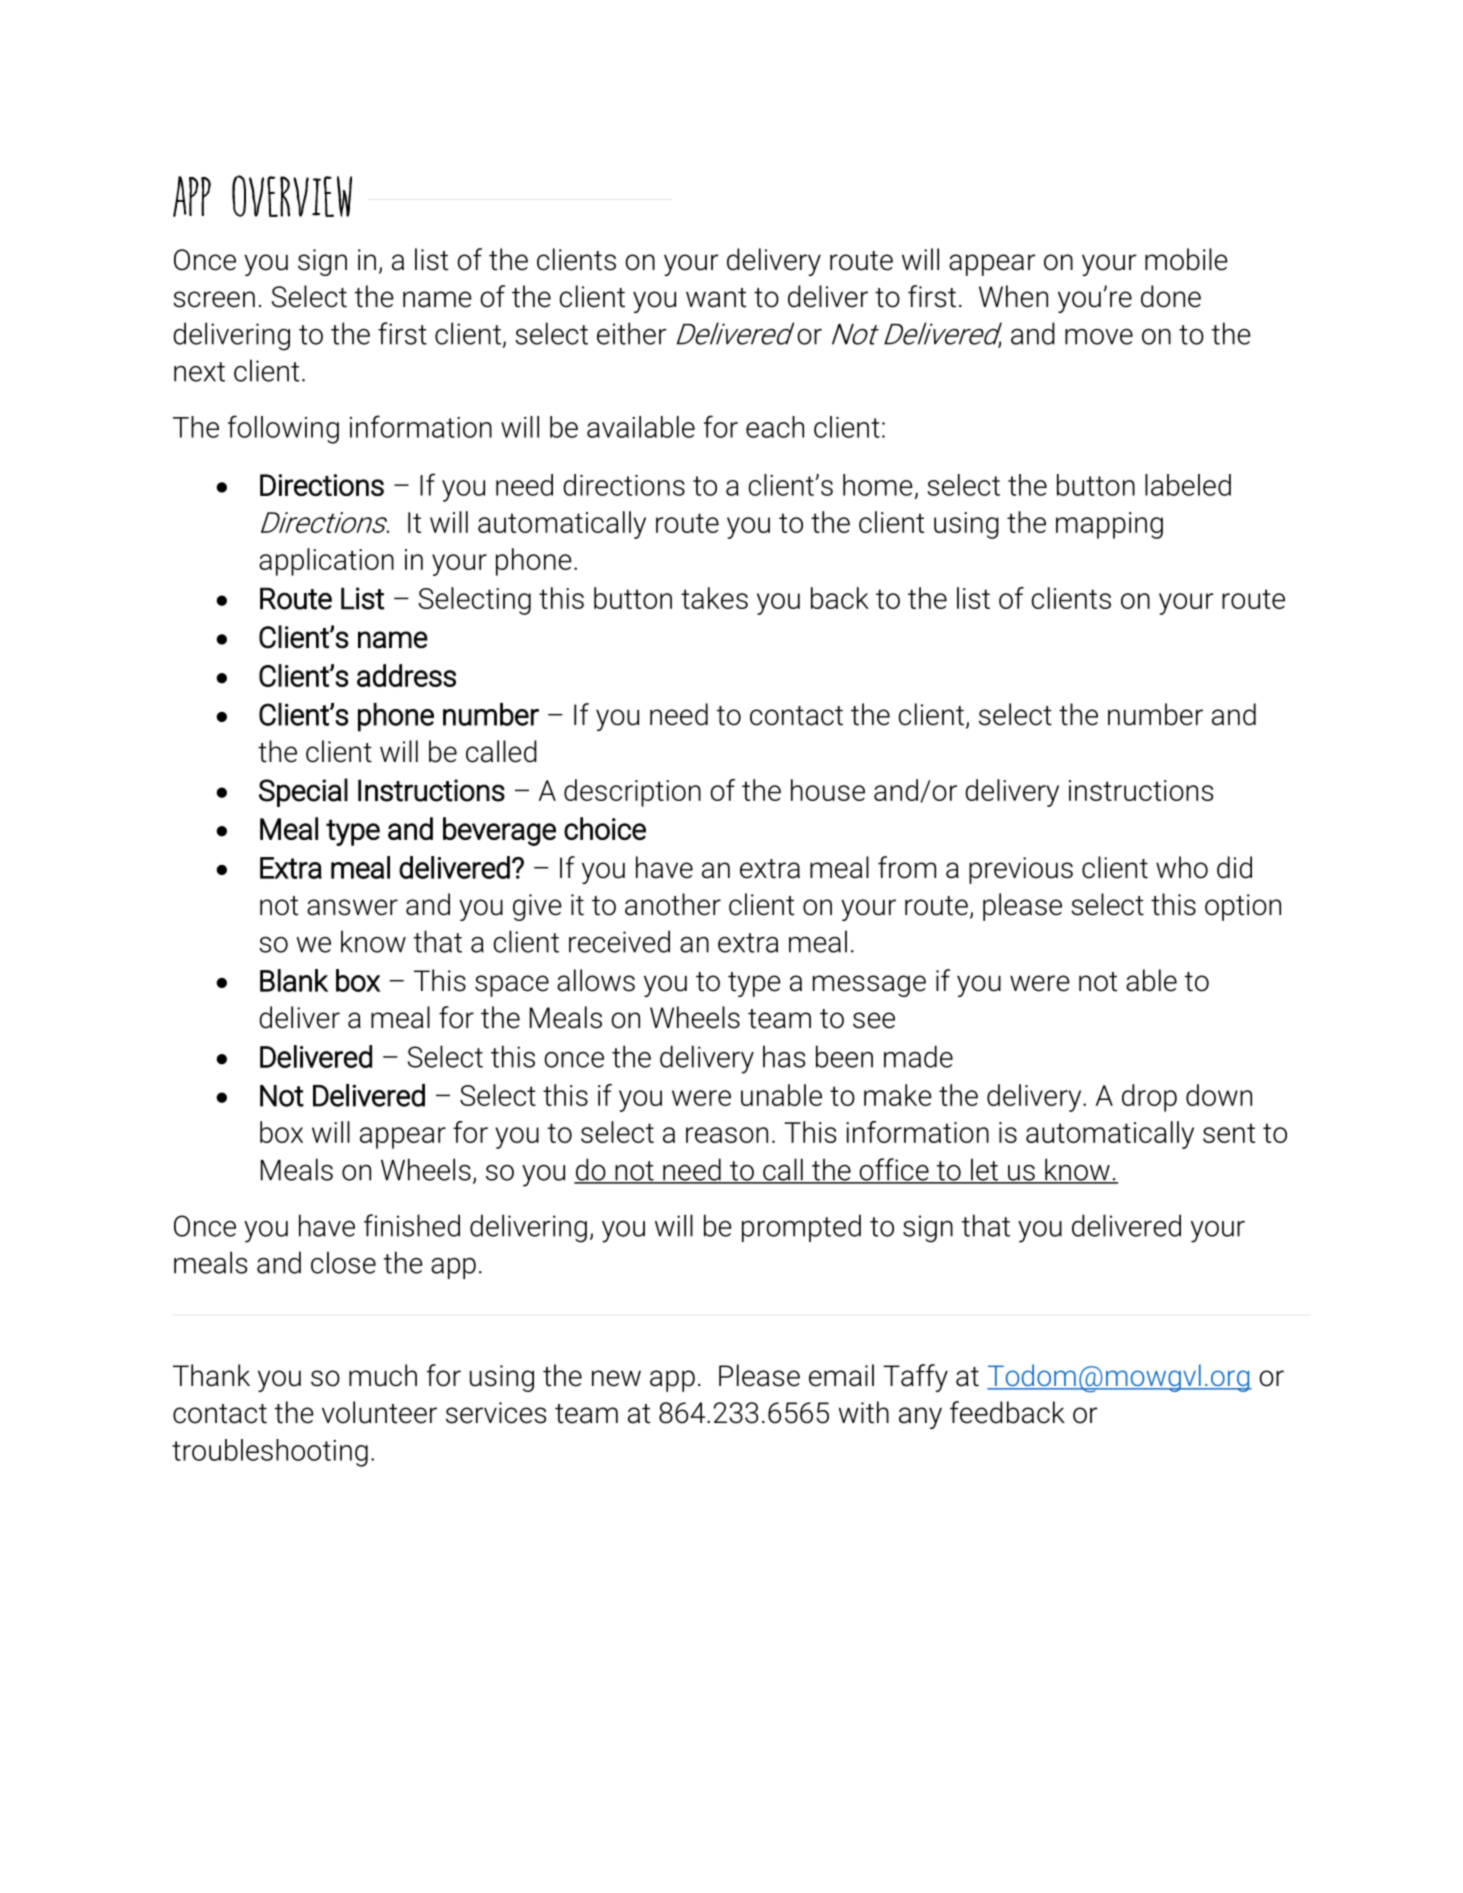  What do you see at coordinates (727, 1135) in the screenshot?
I see `reason` at bounding box center [727, 1135].
